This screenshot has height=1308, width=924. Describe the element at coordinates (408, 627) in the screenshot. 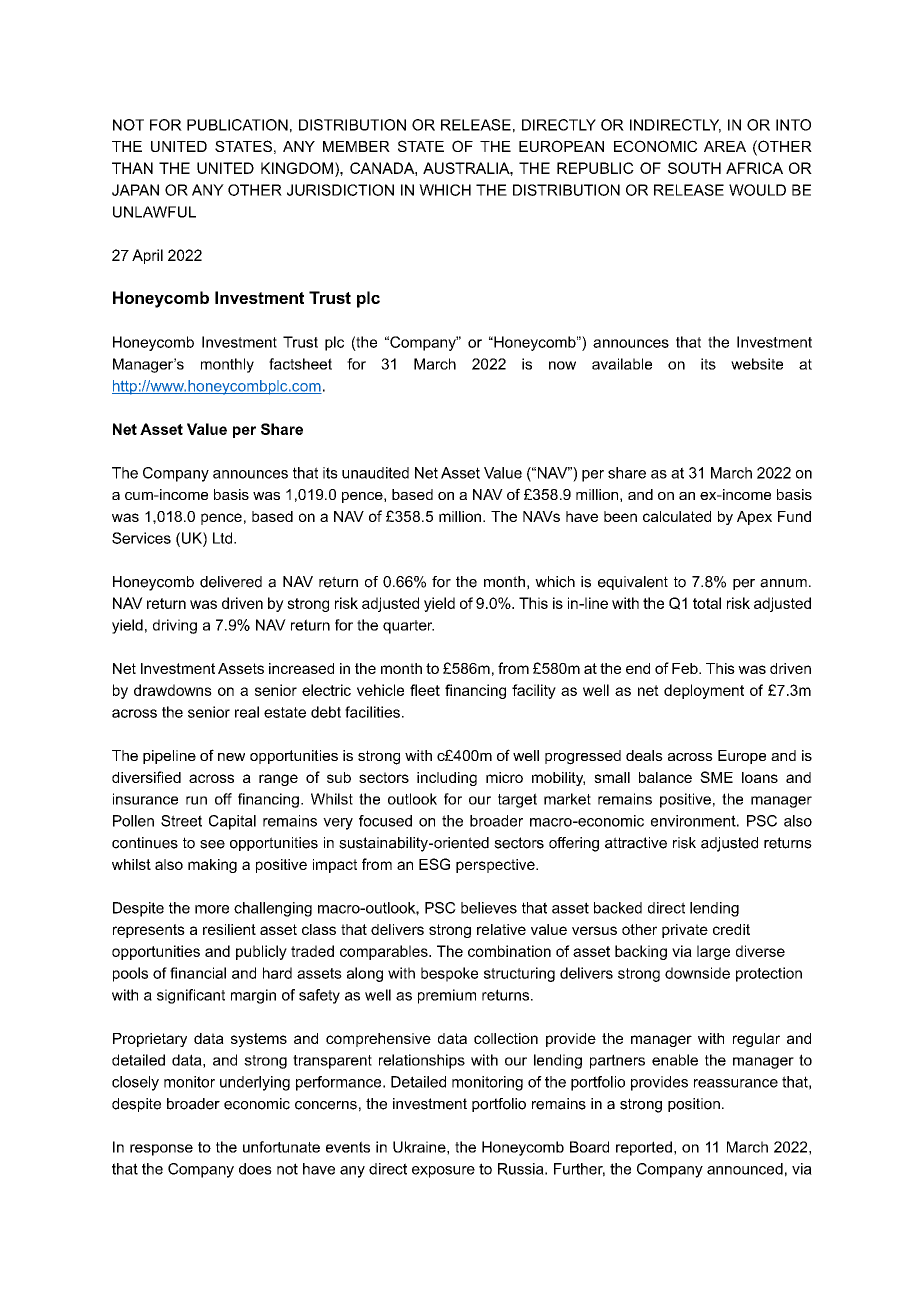

I see `quarter` at that location.
